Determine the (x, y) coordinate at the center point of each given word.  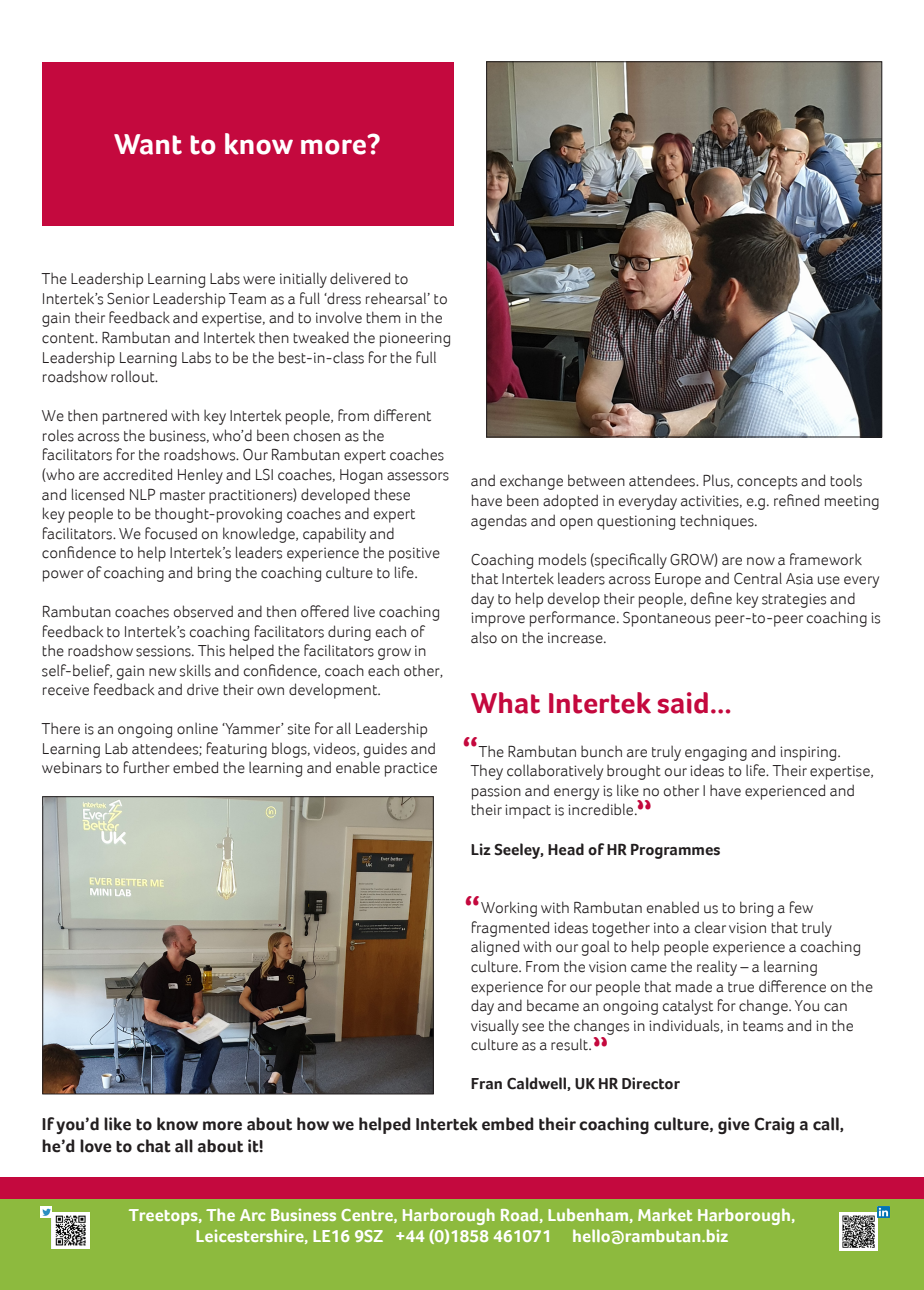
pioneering (415, 339)
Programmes (675, 851)
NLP (142, 494)
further (147, 767)
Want (148, 144)
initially (303, 280)
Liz (481, 849)
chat (154, 1146)
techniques (718, 522)
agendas (499, 522)
